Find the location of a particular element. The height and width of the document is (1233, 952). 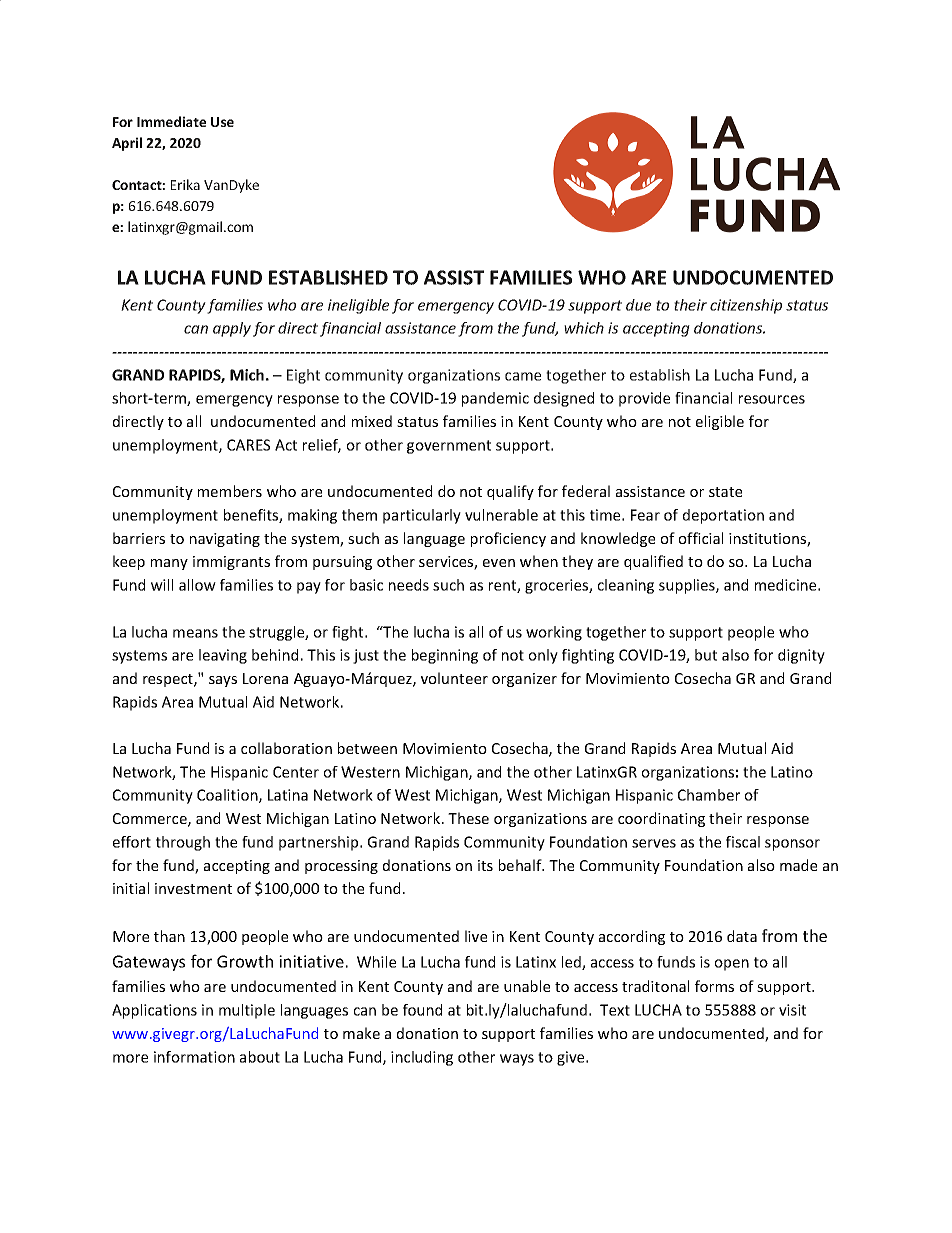

pandemic is located at coordinates (495, 399).
